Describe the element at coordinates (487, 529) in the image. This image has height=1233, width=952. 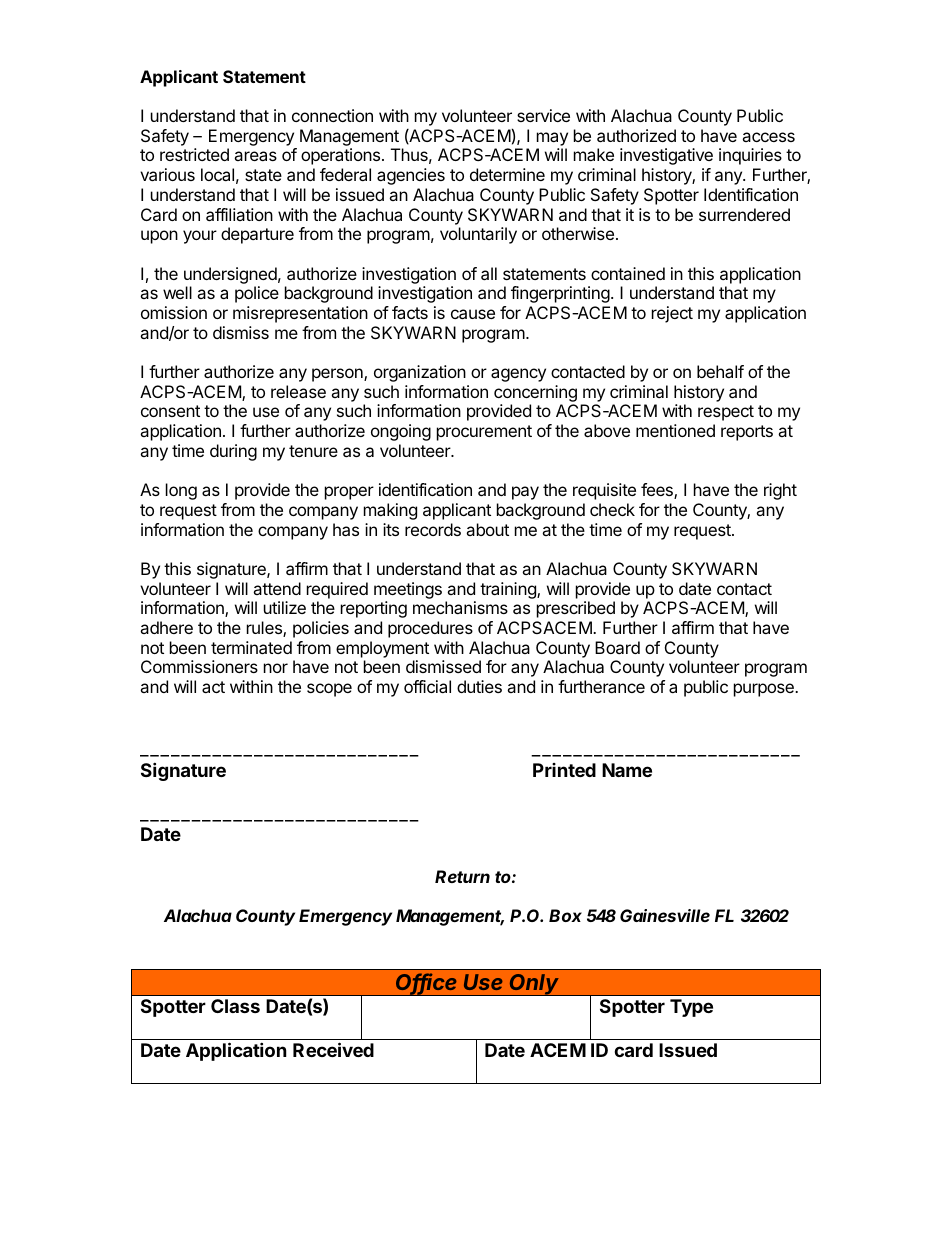
I see `about` at that location.
